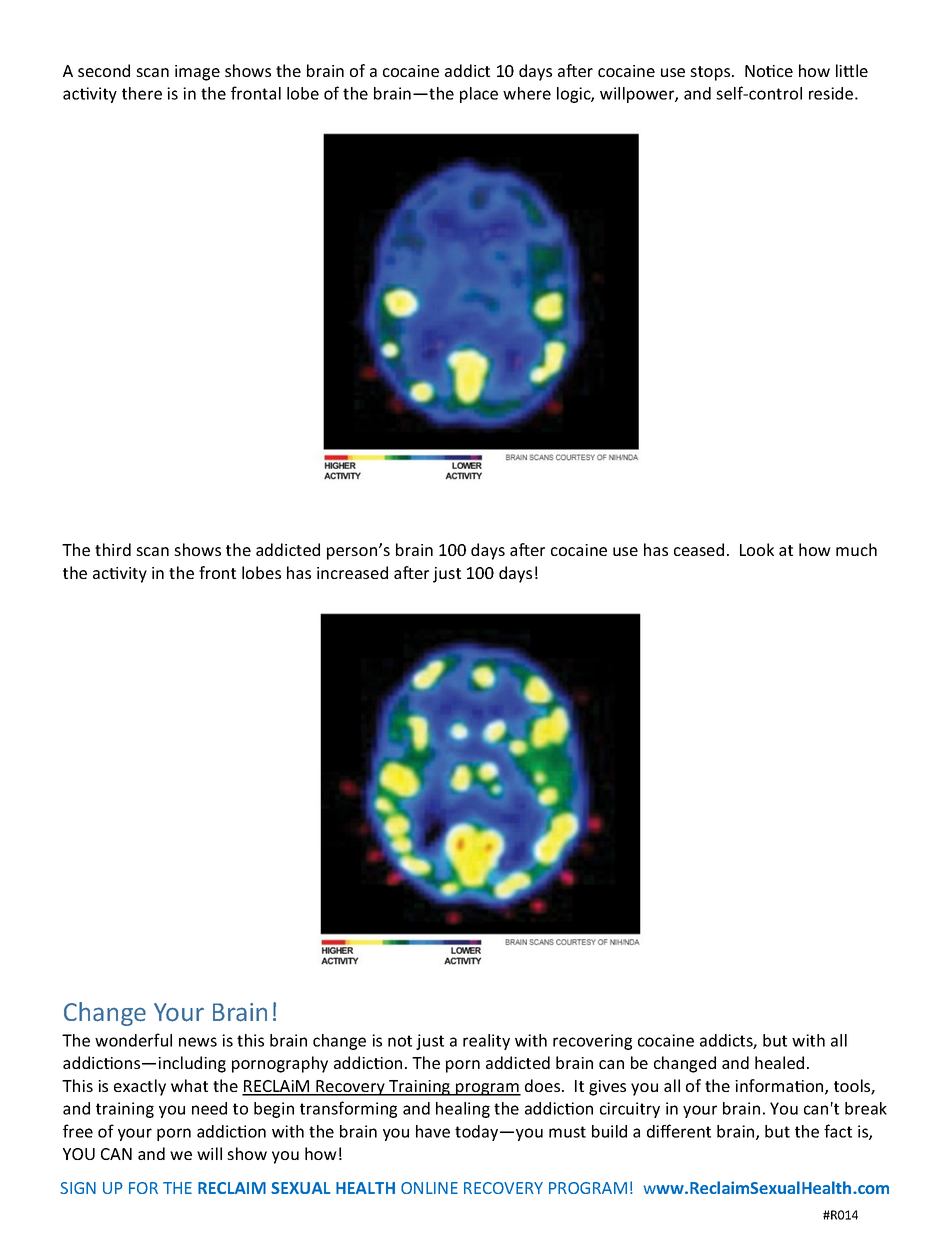  What do you see at coordinates (352, 572) in the screenshot?
I see `increased` at bounding box center [352, 572].
